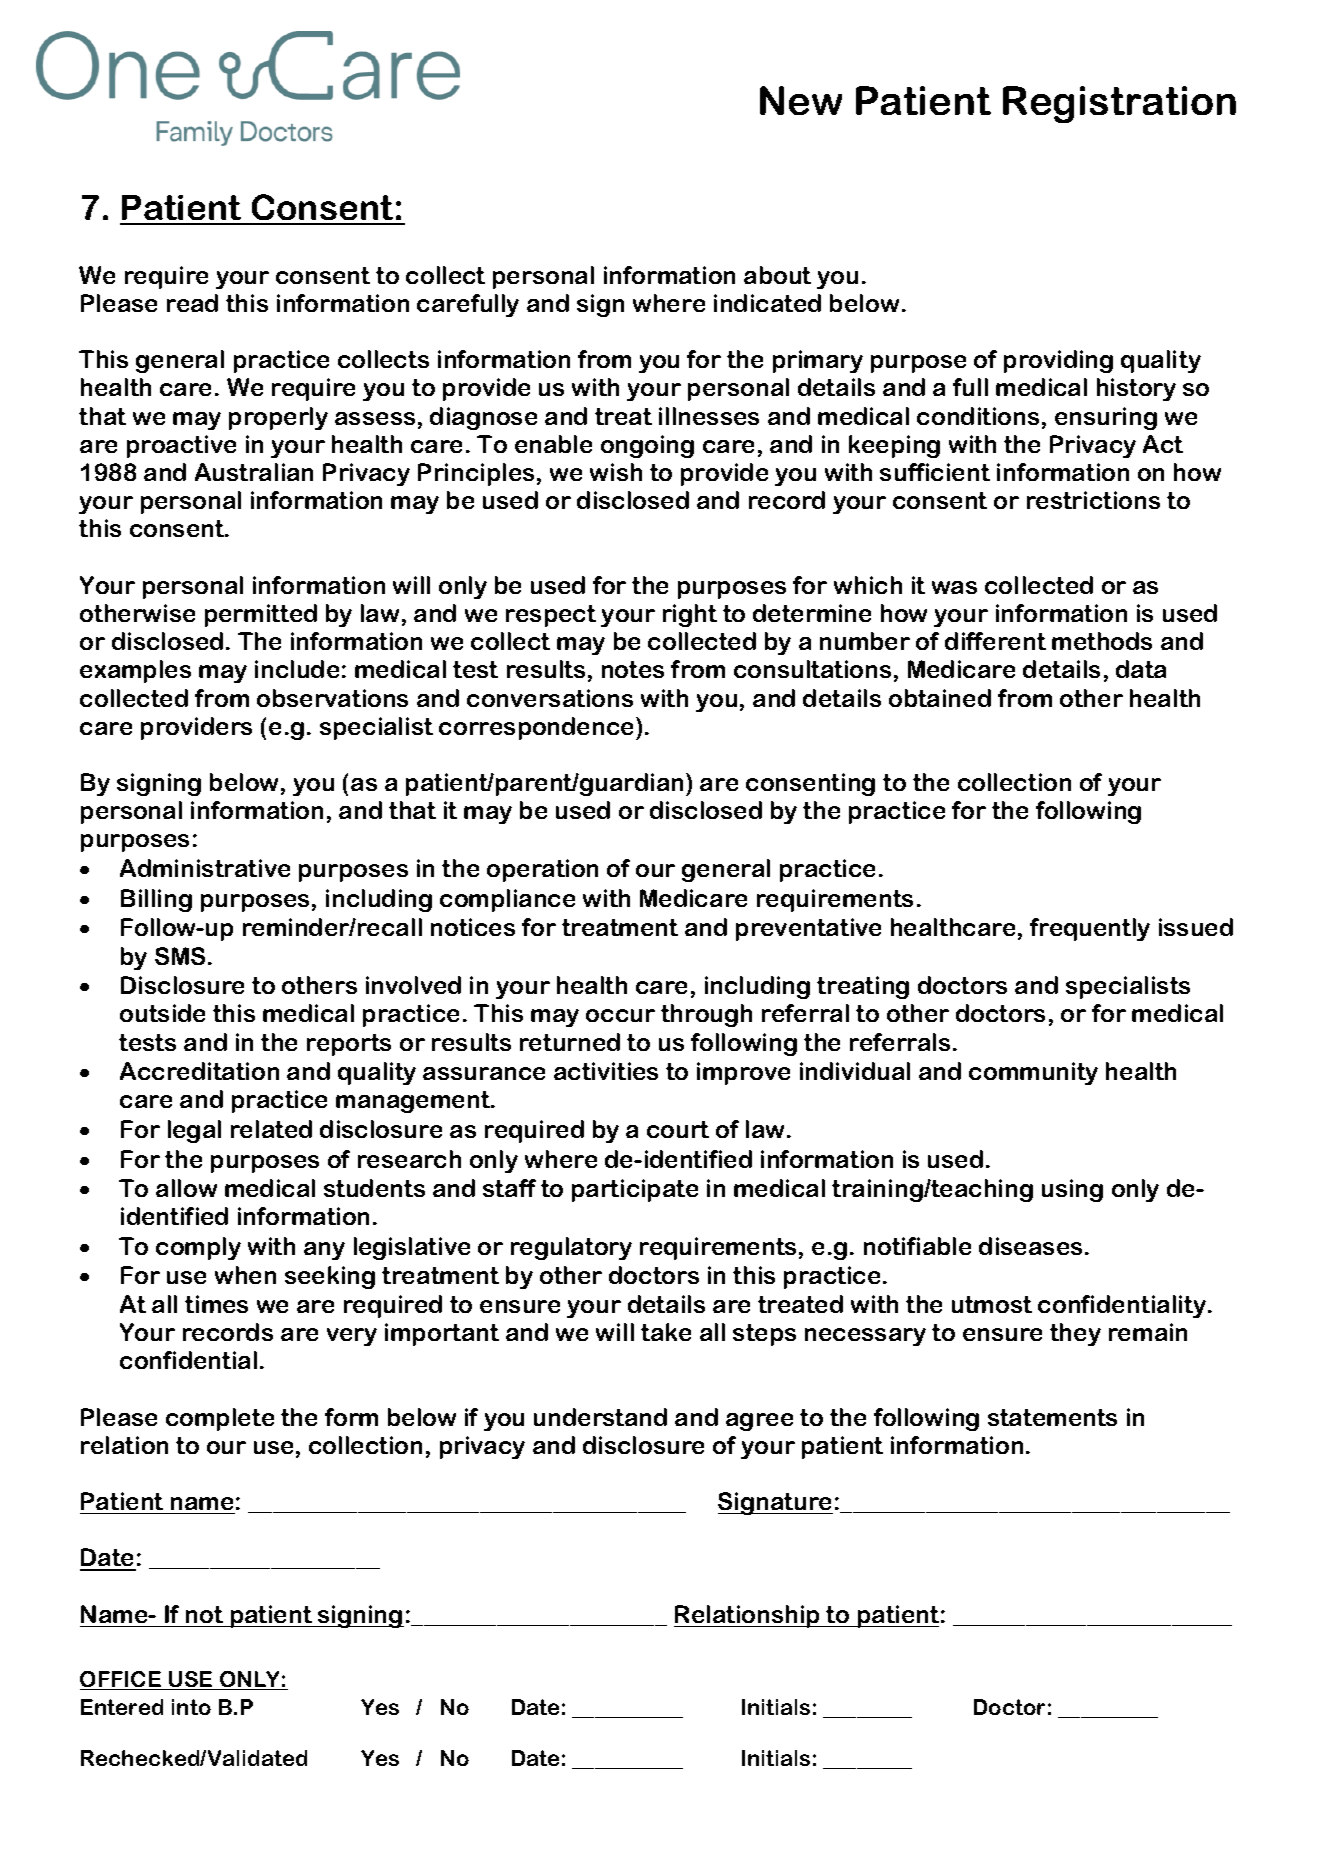  Describe the element at coordinates (1072, 1190) in the page. I see `using` at that location.
